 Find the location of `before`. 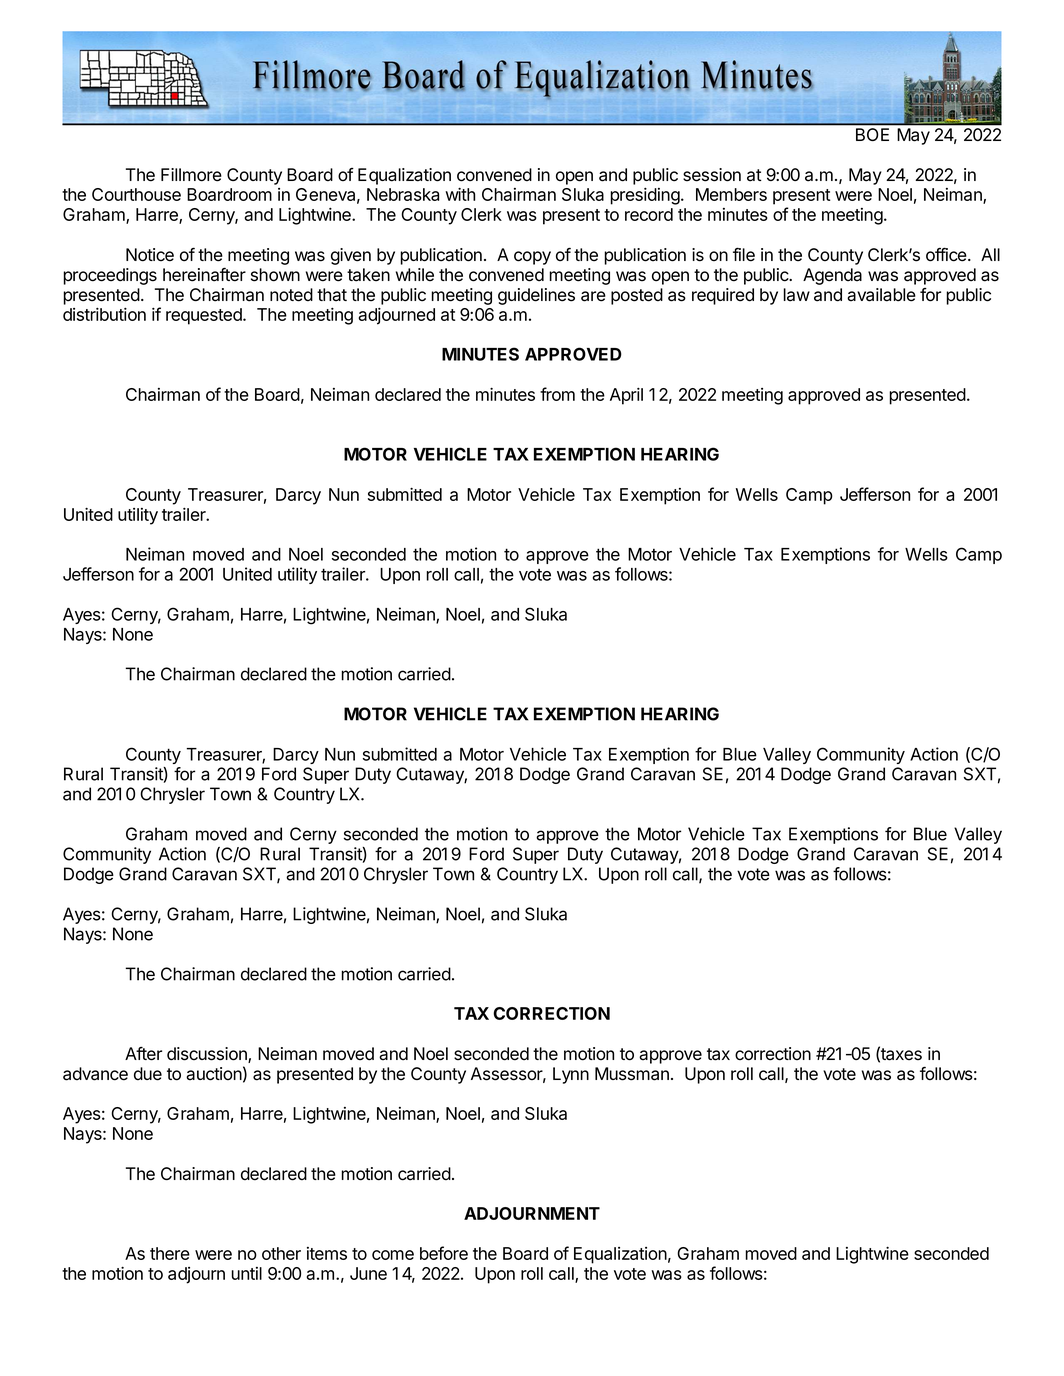

before is located at coordinates (444, 1253).
